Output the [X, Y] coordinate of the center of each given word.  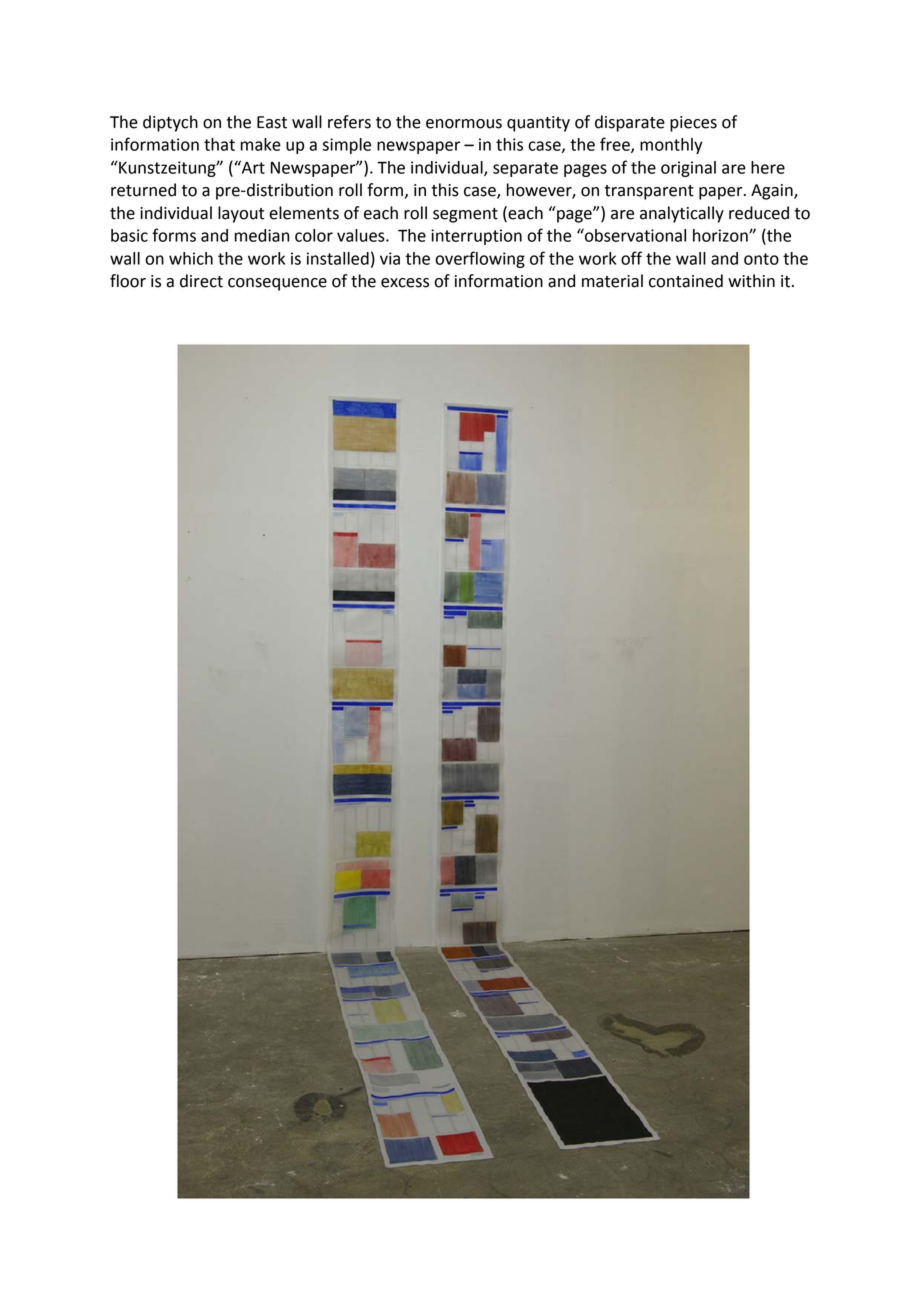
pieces [693, 124]
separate [525, 169]
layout [241, 214]
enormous [464, 124]
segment [465, 215]
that [219, 144]
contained [686, 281]
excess [405, 283]
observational [634, 235]
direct [201, 281]
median [262, 235]
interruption [476, 237]
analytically [682, 214]
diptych [170, 123]
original [688, 169]
